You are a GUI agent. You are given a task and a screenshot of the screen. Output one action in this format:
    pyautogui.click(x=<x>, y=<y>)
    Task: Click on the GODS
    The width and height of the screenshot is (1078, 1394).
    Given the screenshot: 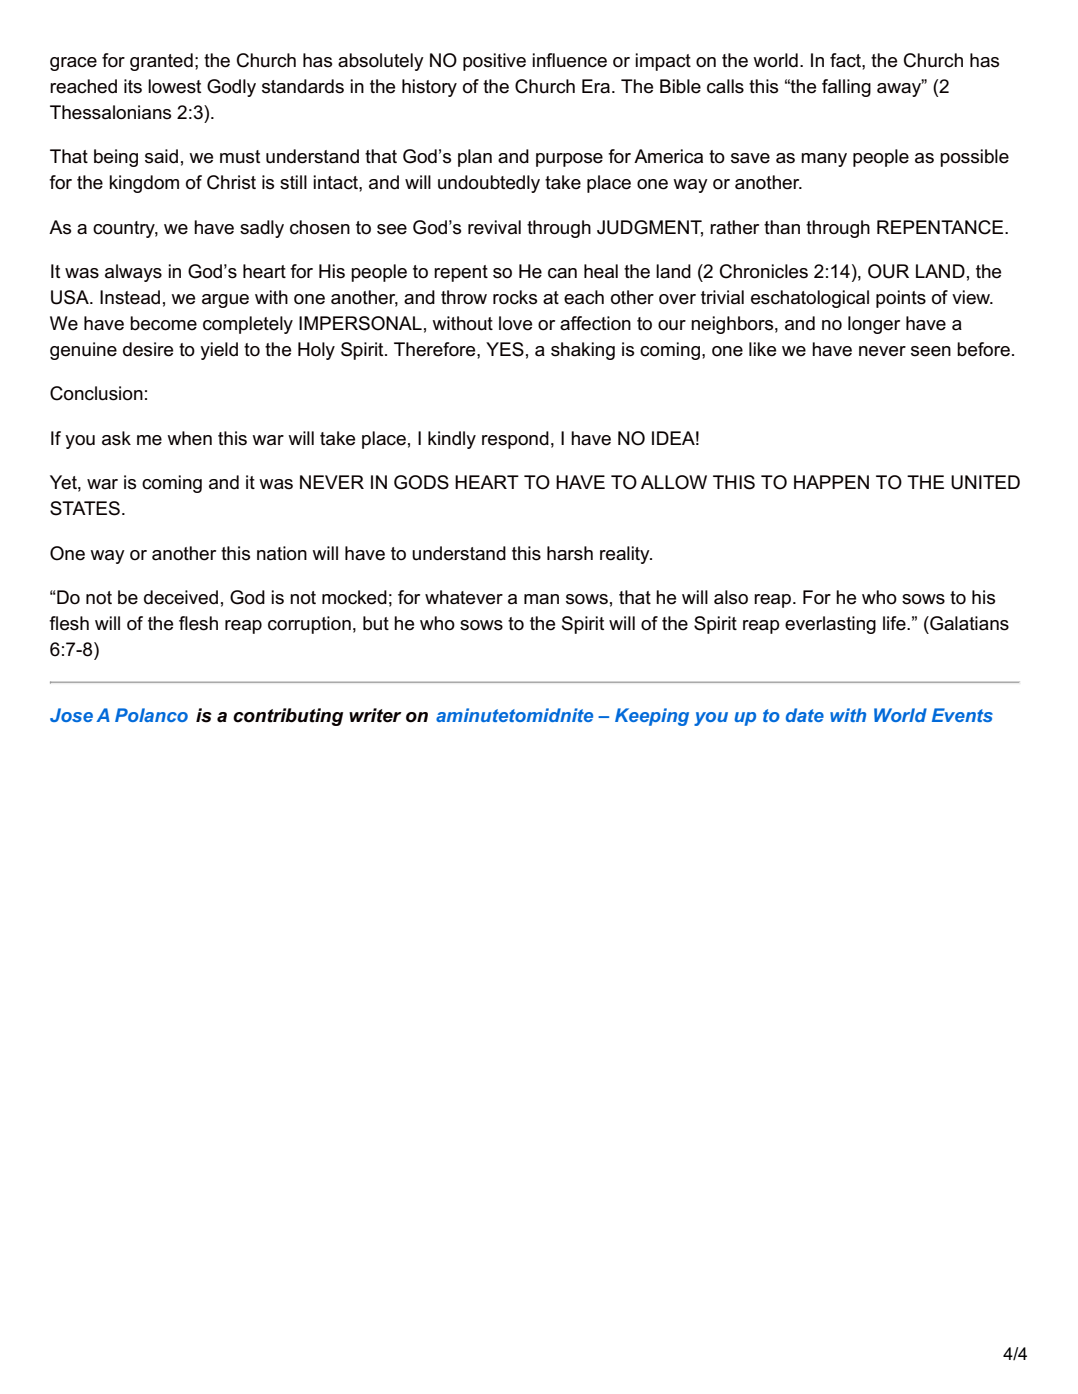 What is the action you would take?
    pyautogui.click(x=421, y=482)
